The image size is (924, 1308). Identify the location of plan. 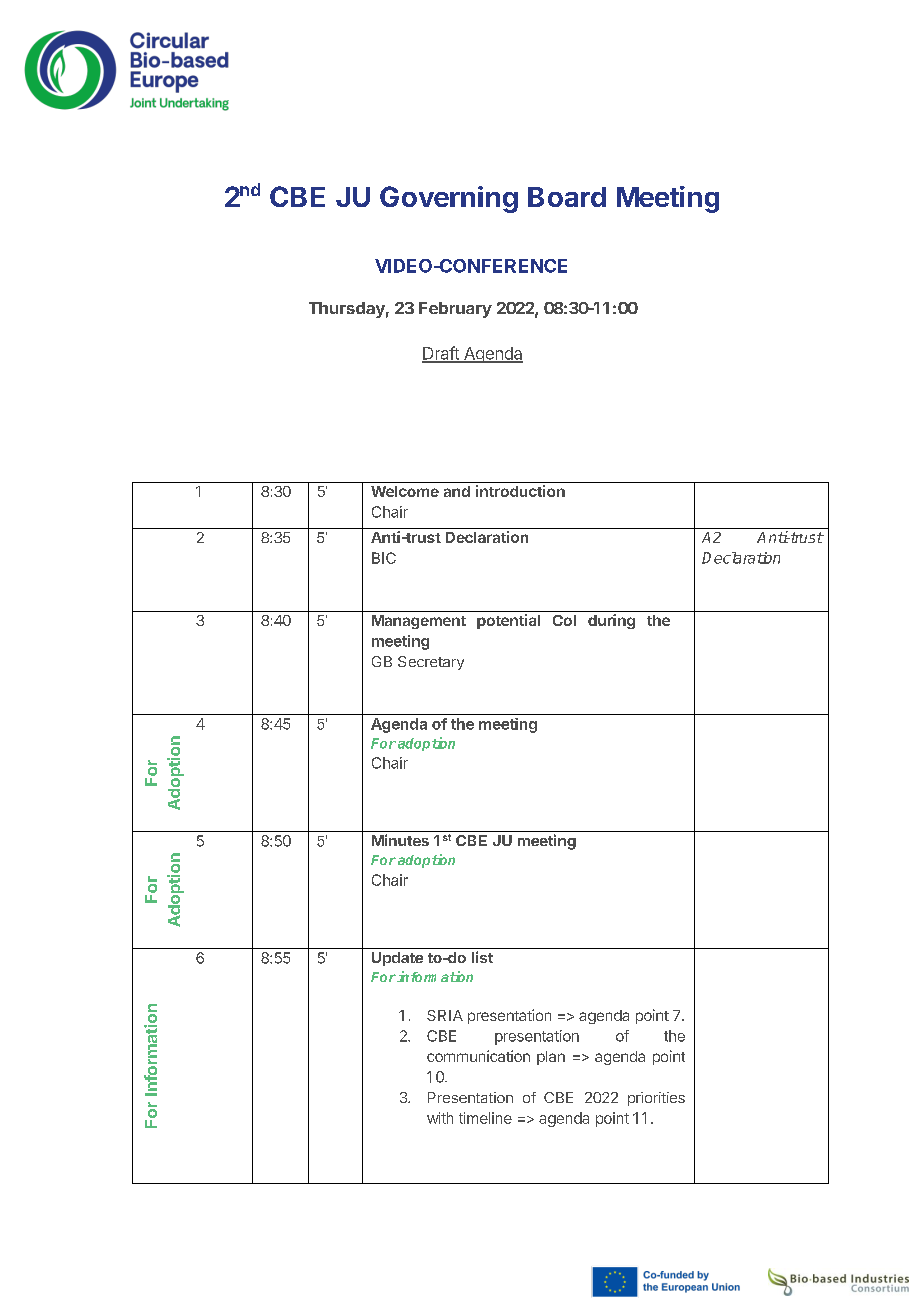
(551, 1058).
